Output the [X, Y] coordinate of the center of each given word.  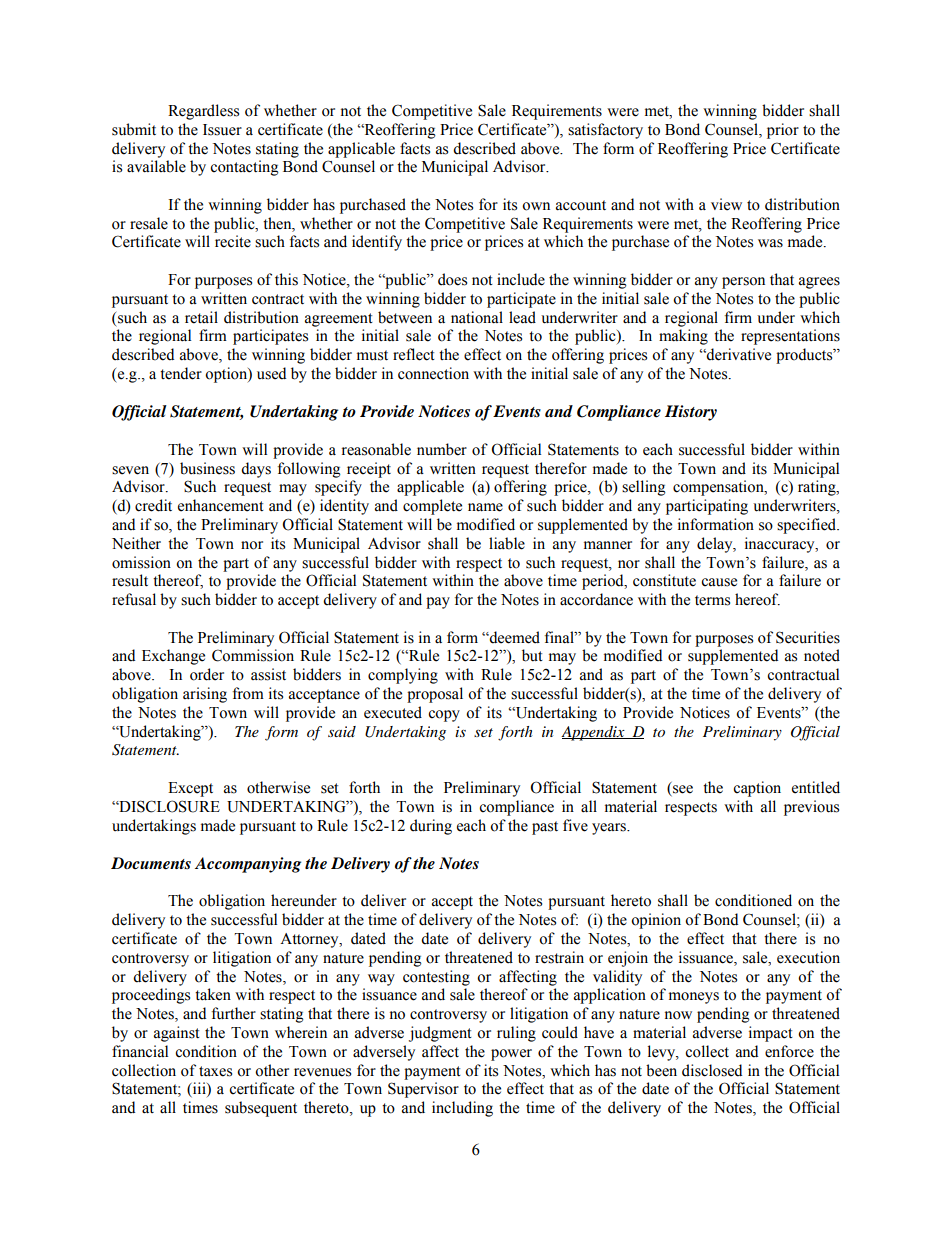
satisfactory [605, 131]
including [462, 1109]
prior [783, 131]
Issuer [222, 130]
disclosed [712, 1070]
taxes [215, 1071]
